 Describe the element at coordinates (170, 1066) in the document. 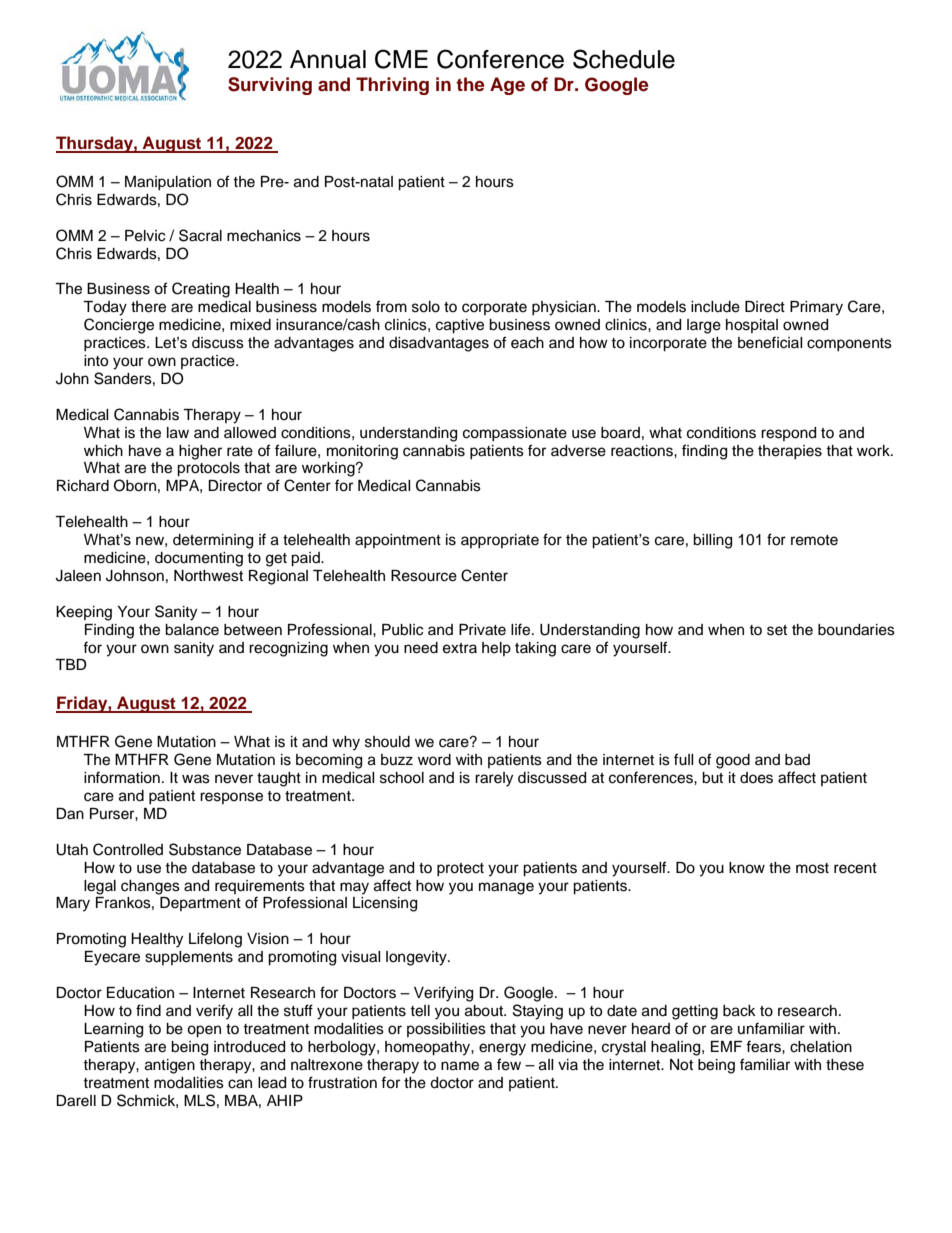

I see `antigen` at that location.
